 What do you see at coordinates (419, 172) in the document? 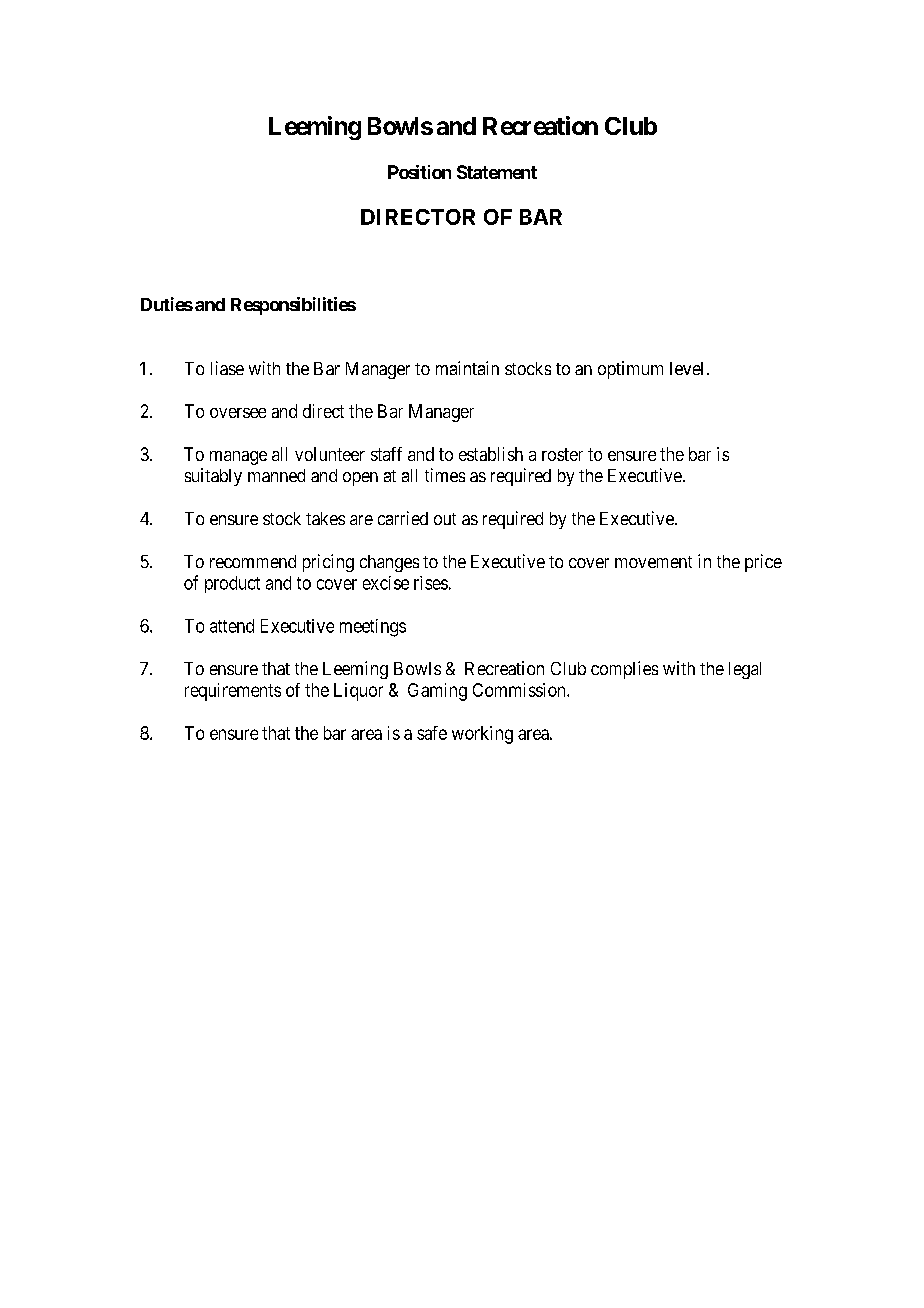
I see `Position` at bounding box center [419, 172].
